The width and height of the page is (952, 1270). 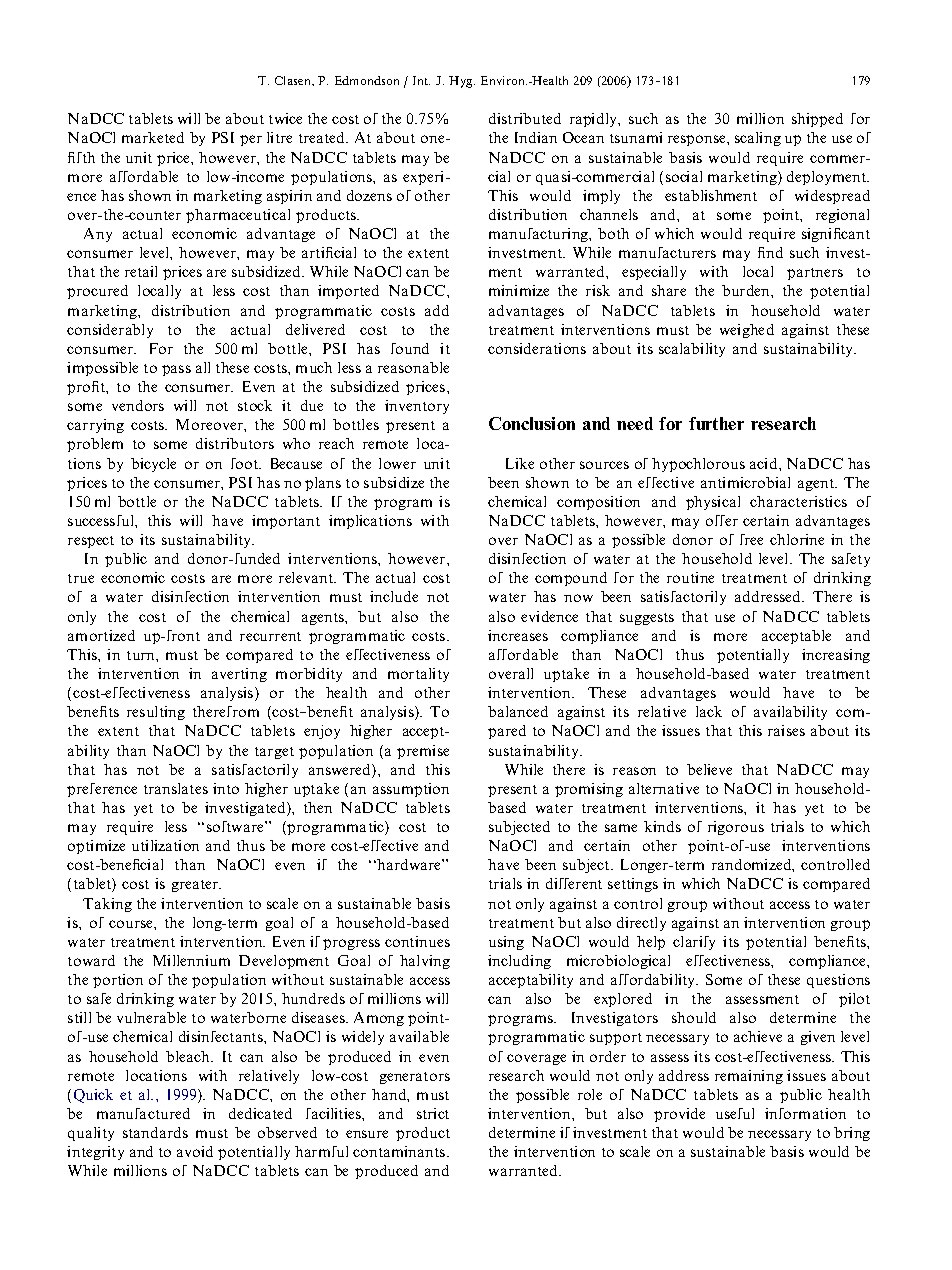 I want to click on marketed, so click(x=153, y=137).
